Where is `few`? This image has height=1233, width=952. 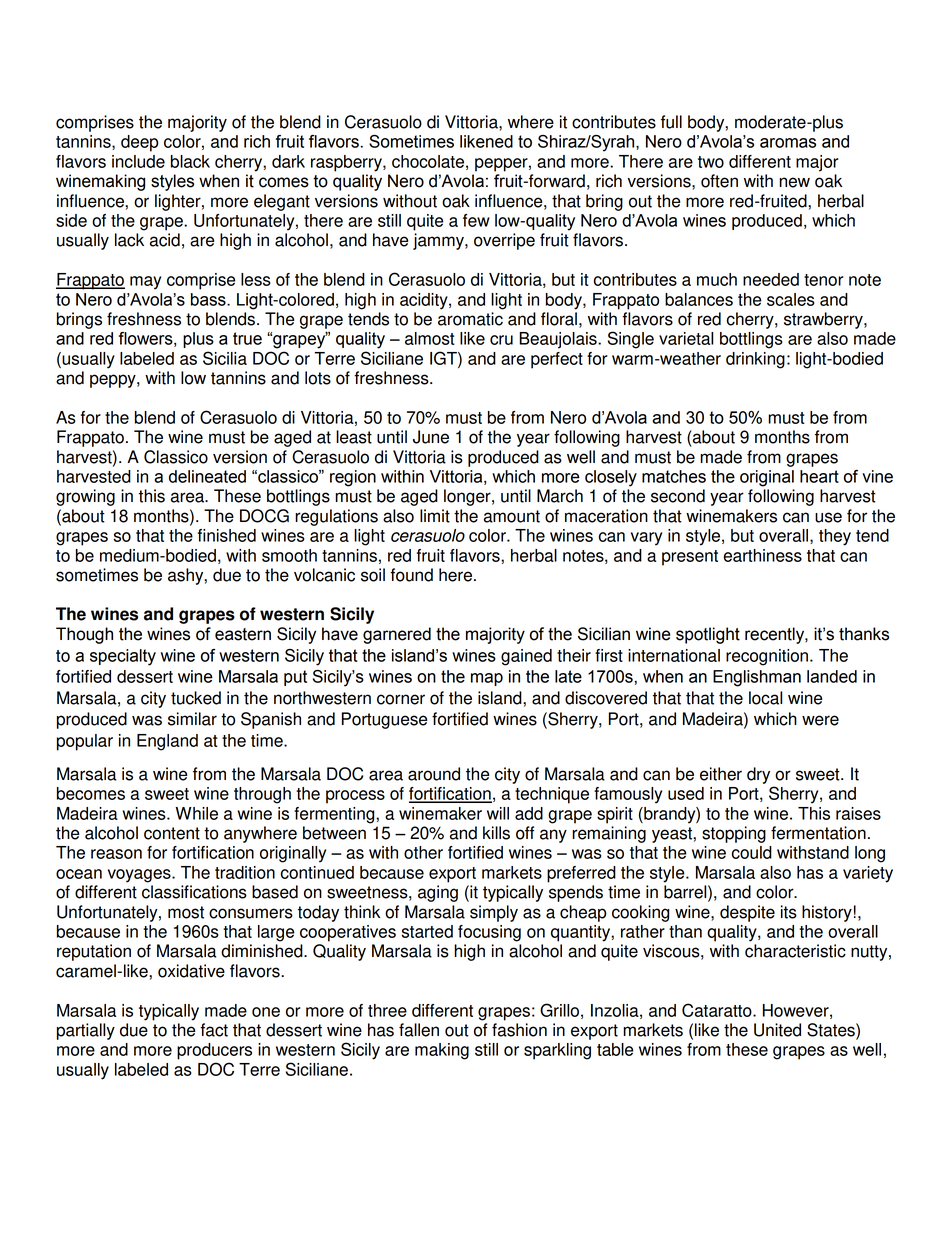
few is located at coordinates (476, 220).
